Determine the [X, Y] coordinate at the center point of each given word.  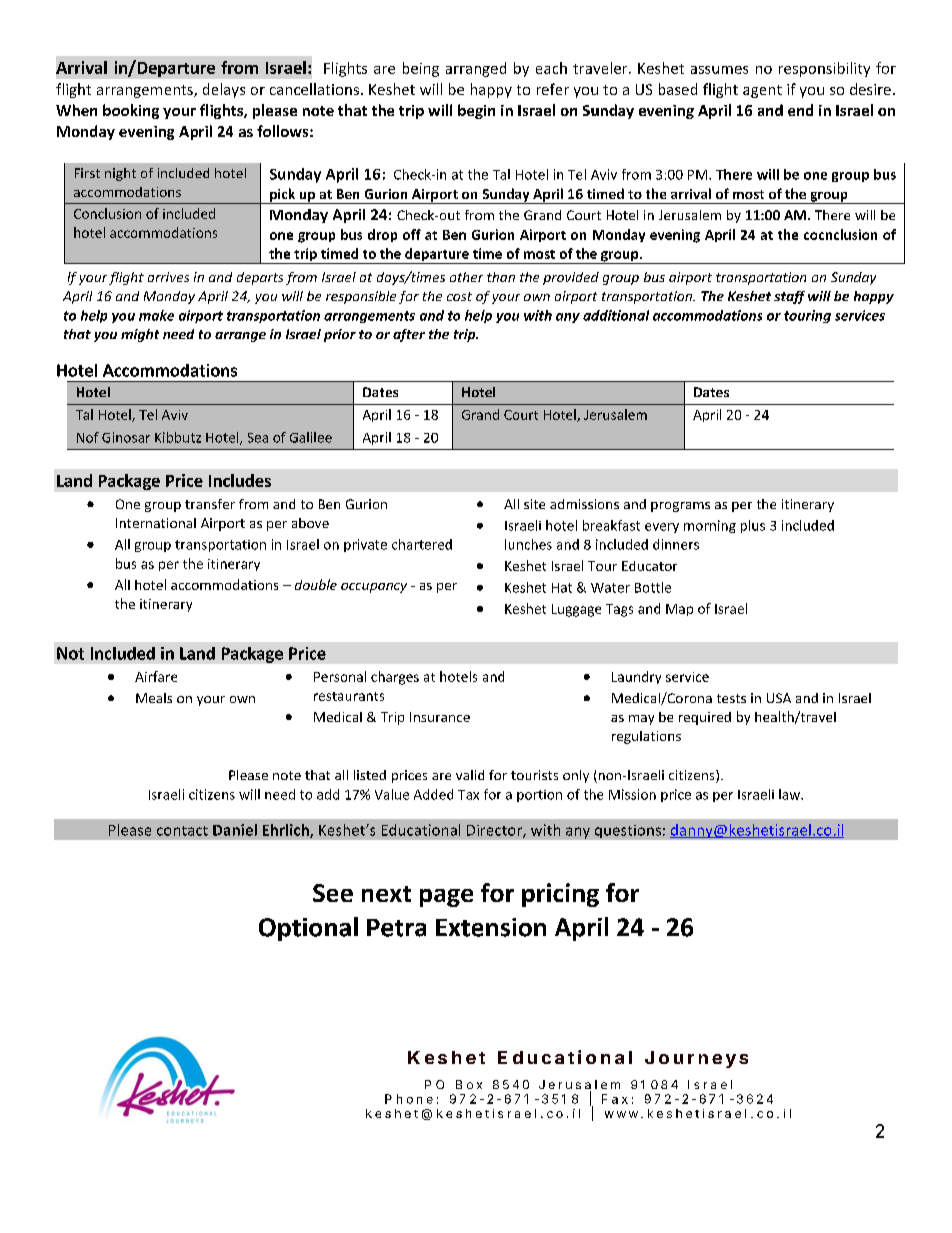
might [140, 335]
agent [762, 91]
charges [395, 678]
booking [131, 111]
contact [182, 831]
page [446, 898]
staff [789, 297]
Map [679, 610]
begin [476, 111]
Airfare [156, 676]
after [409, 335]
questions [628, 831]
